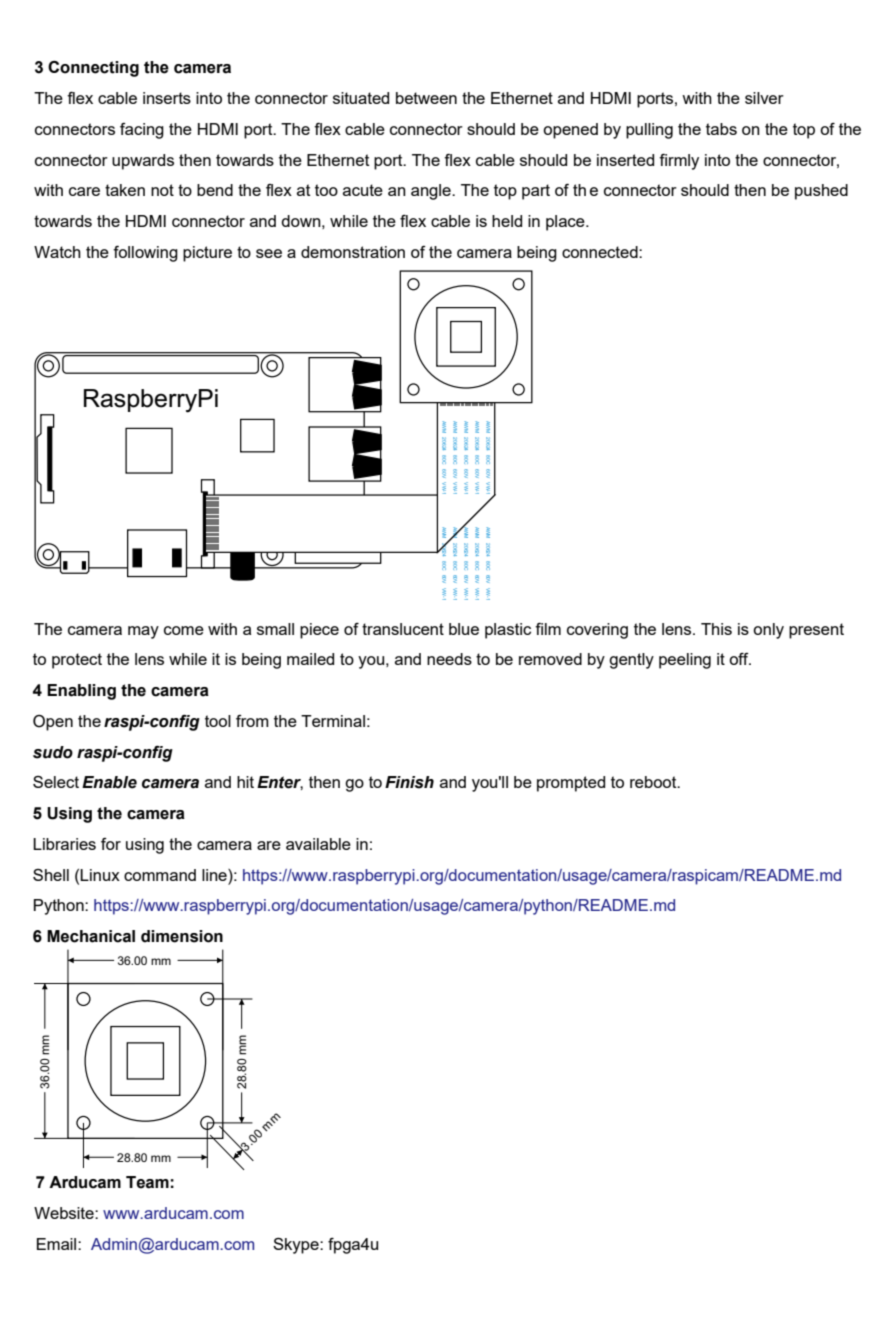 The width and height of the screenshot is (896, 1332). What do you see at coordinates (143, 632) in the screenshot?
I see `may` at bounding box center [143, 632].
